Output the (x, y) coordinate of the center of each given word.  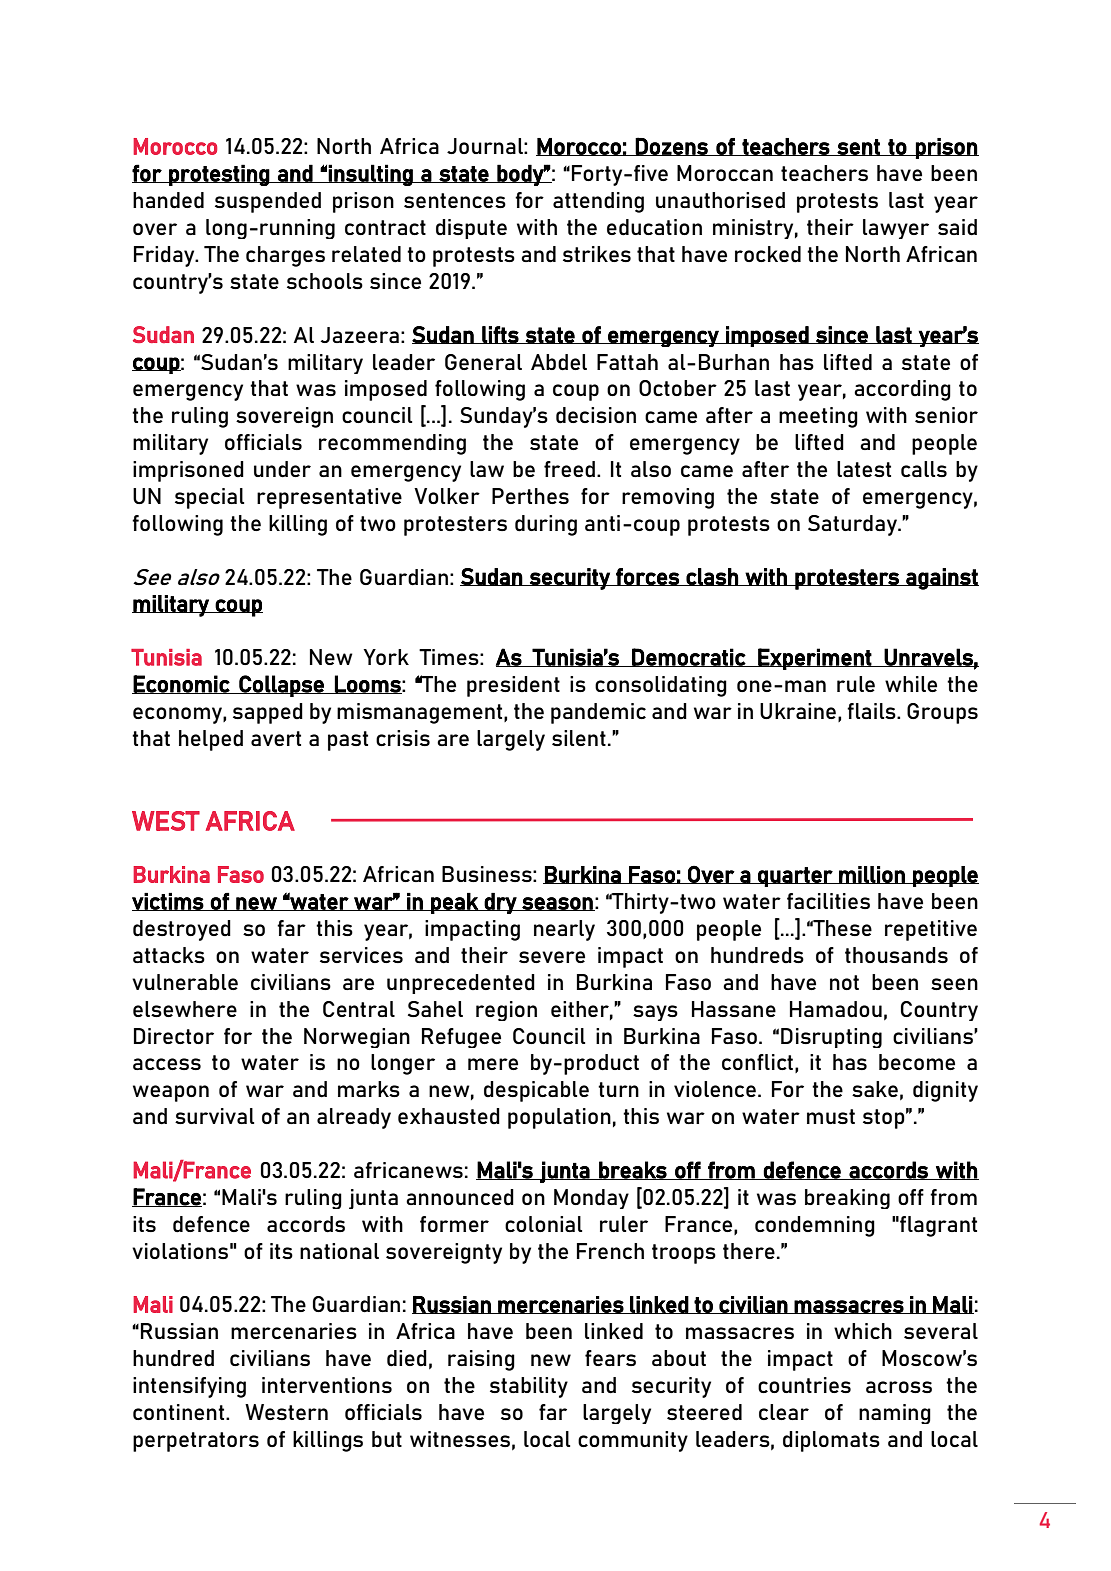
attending (598, 202)
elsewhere (185, 1009)
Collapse (281, 686)
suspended (268, 202)
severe (552, 957)
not (844, 982)
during (546, 525)
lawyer (896, 229)
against (941, 579)
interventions (327, 1385)
